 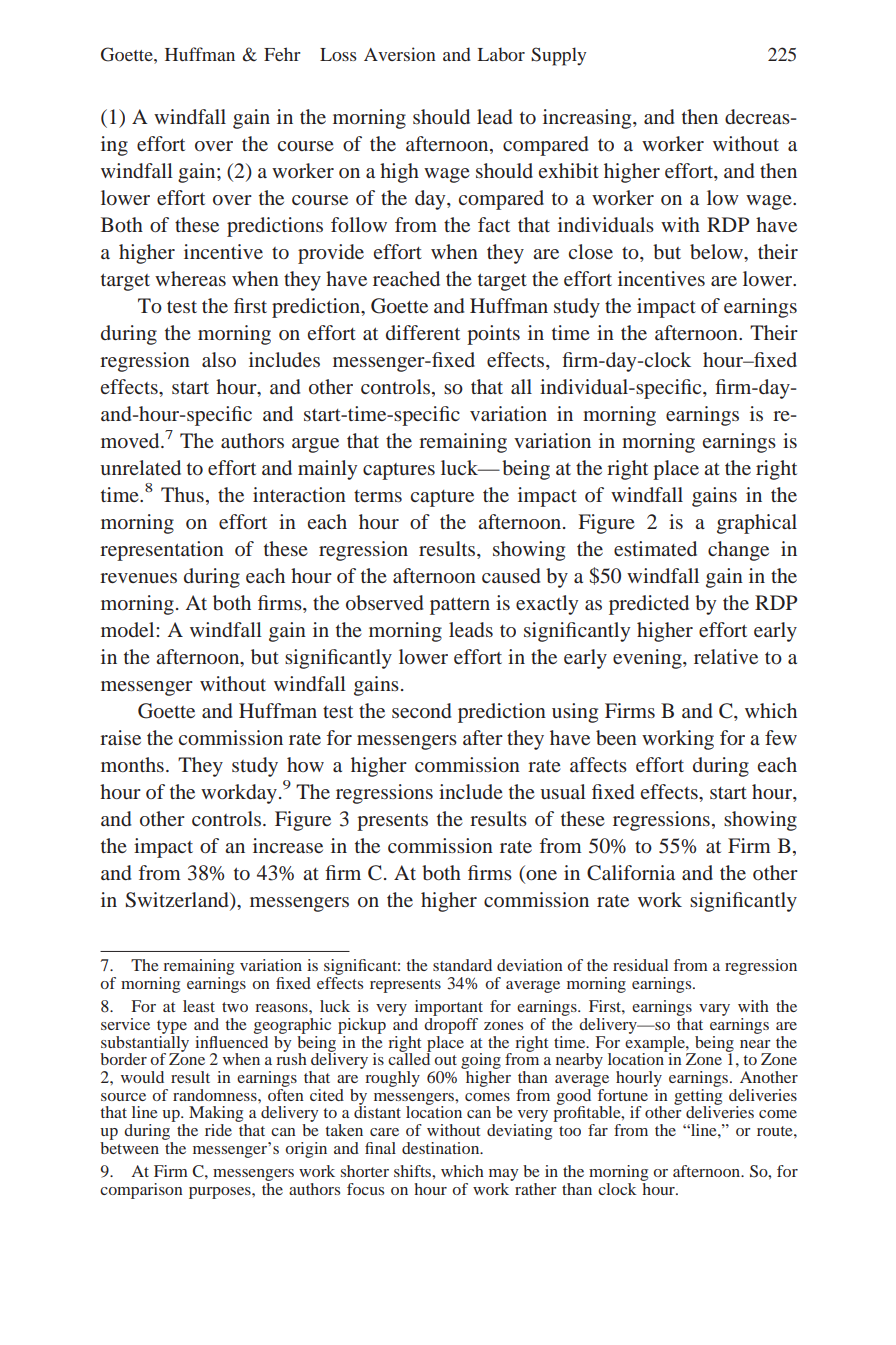 What do you see at coordinates (129, 629) in the screenshot?
I see `model` at bounding box center [129, 629].
